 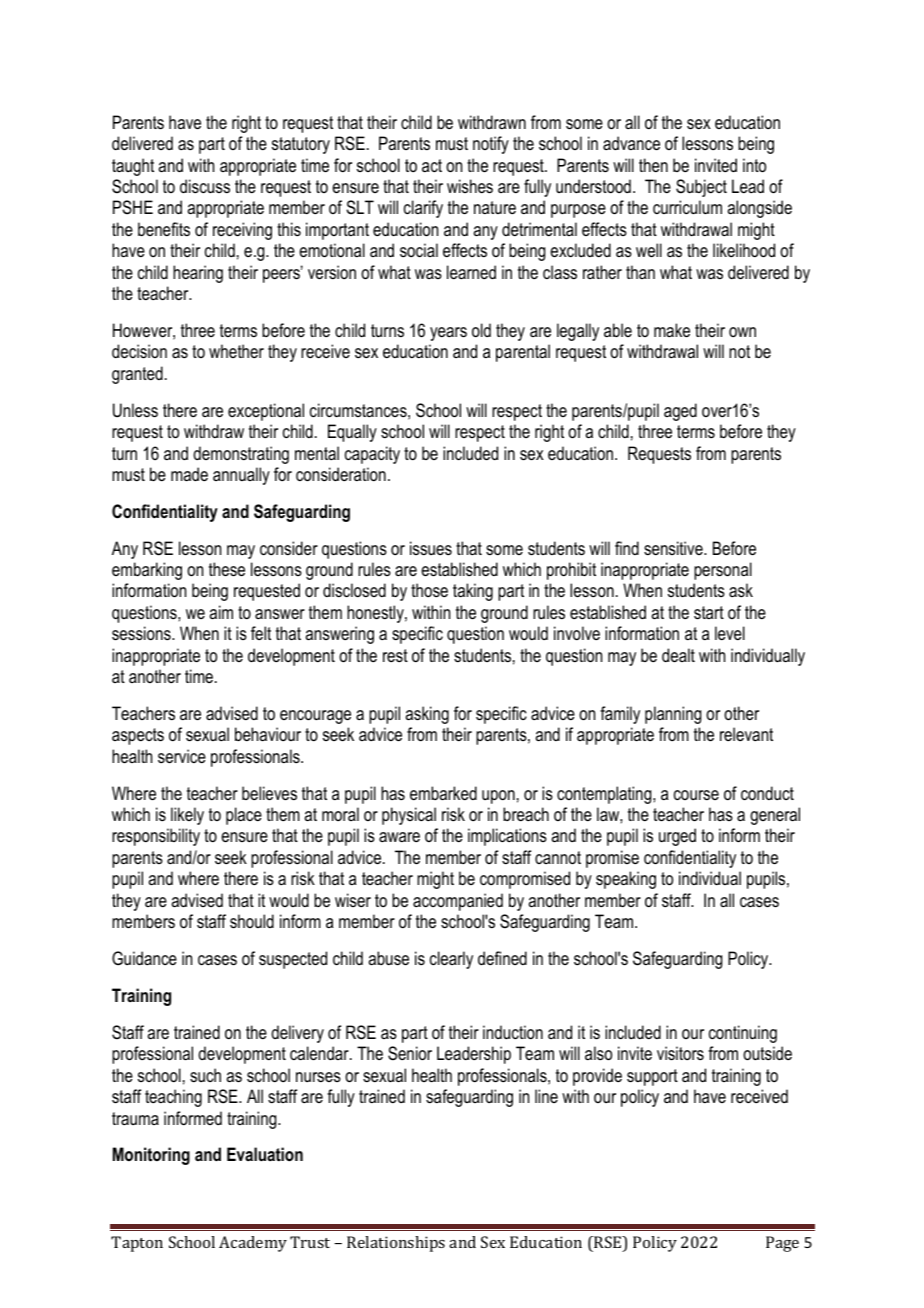 I want to click on Academy, so click(x=253, y=1244).
